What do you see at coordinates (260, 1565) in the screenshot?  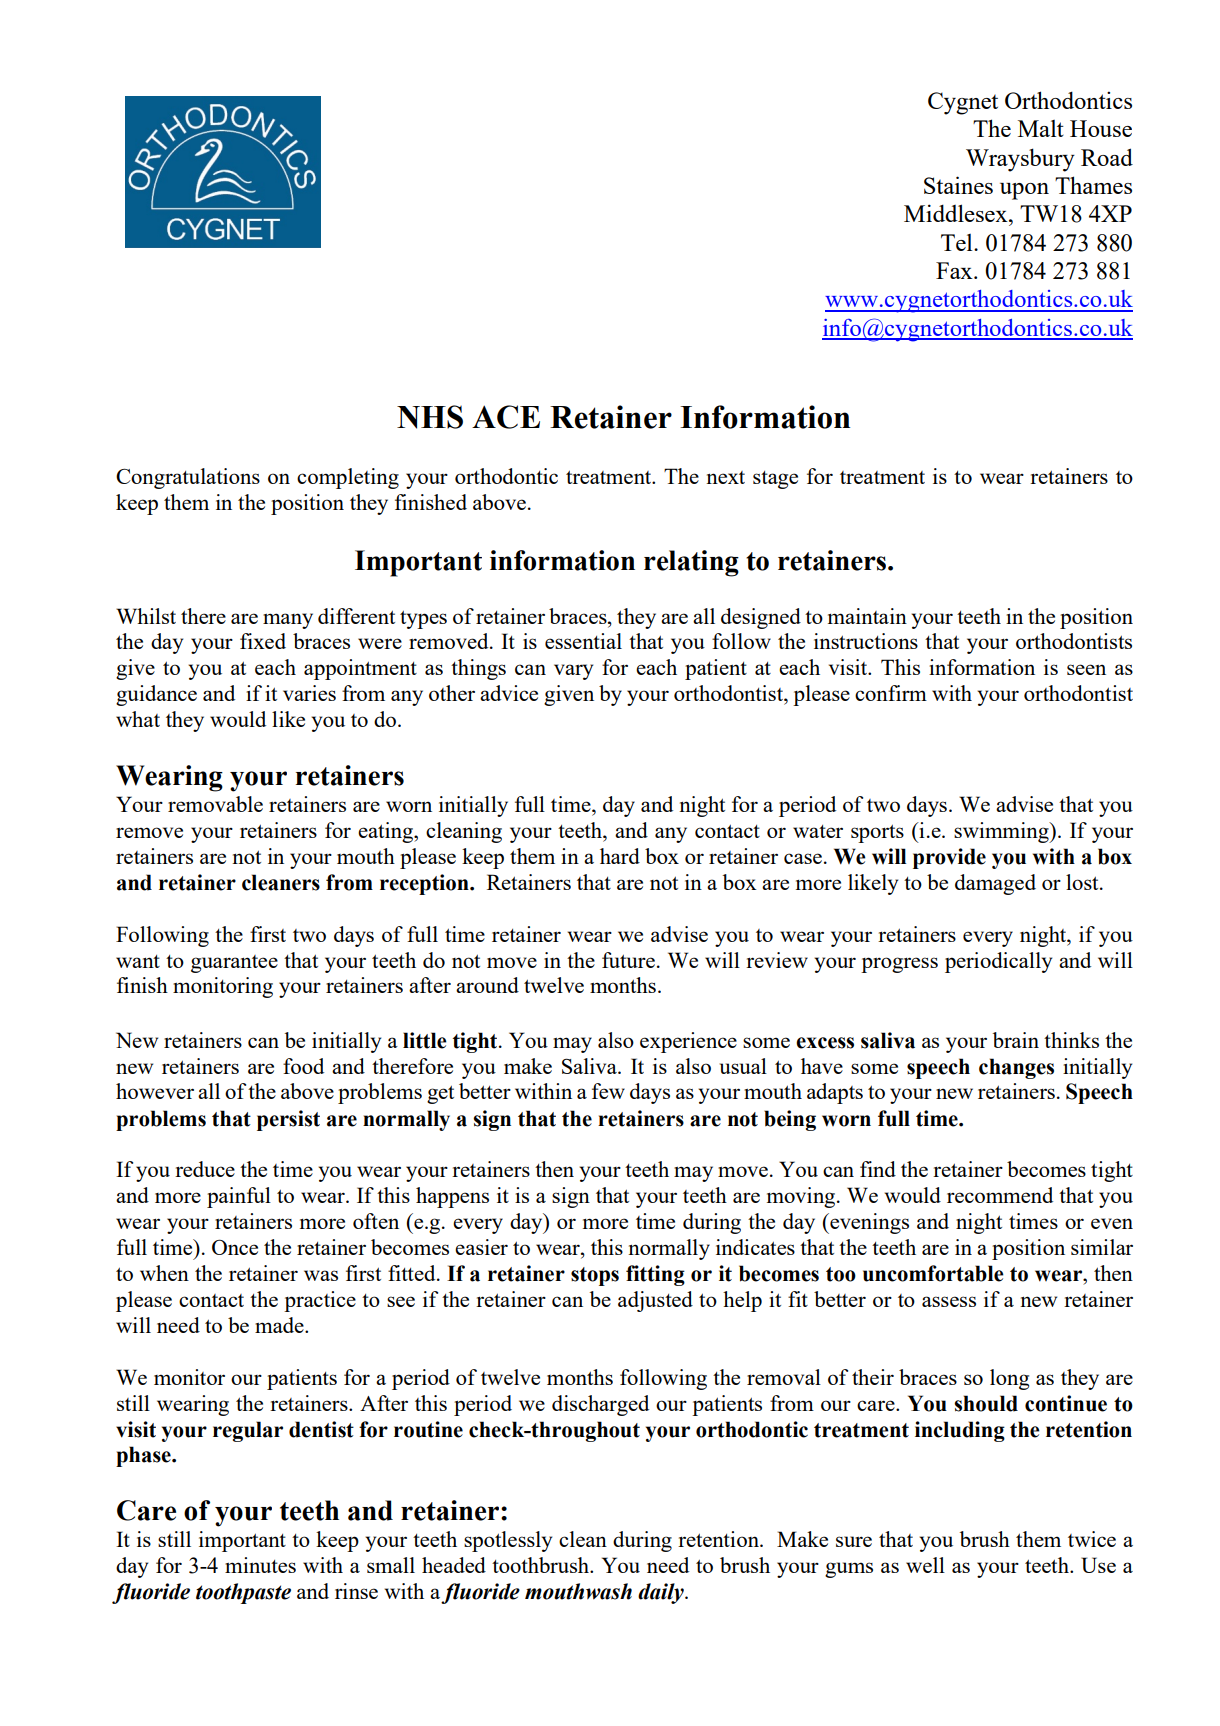 I see `minutes` at bounding box center [260, 1565].
